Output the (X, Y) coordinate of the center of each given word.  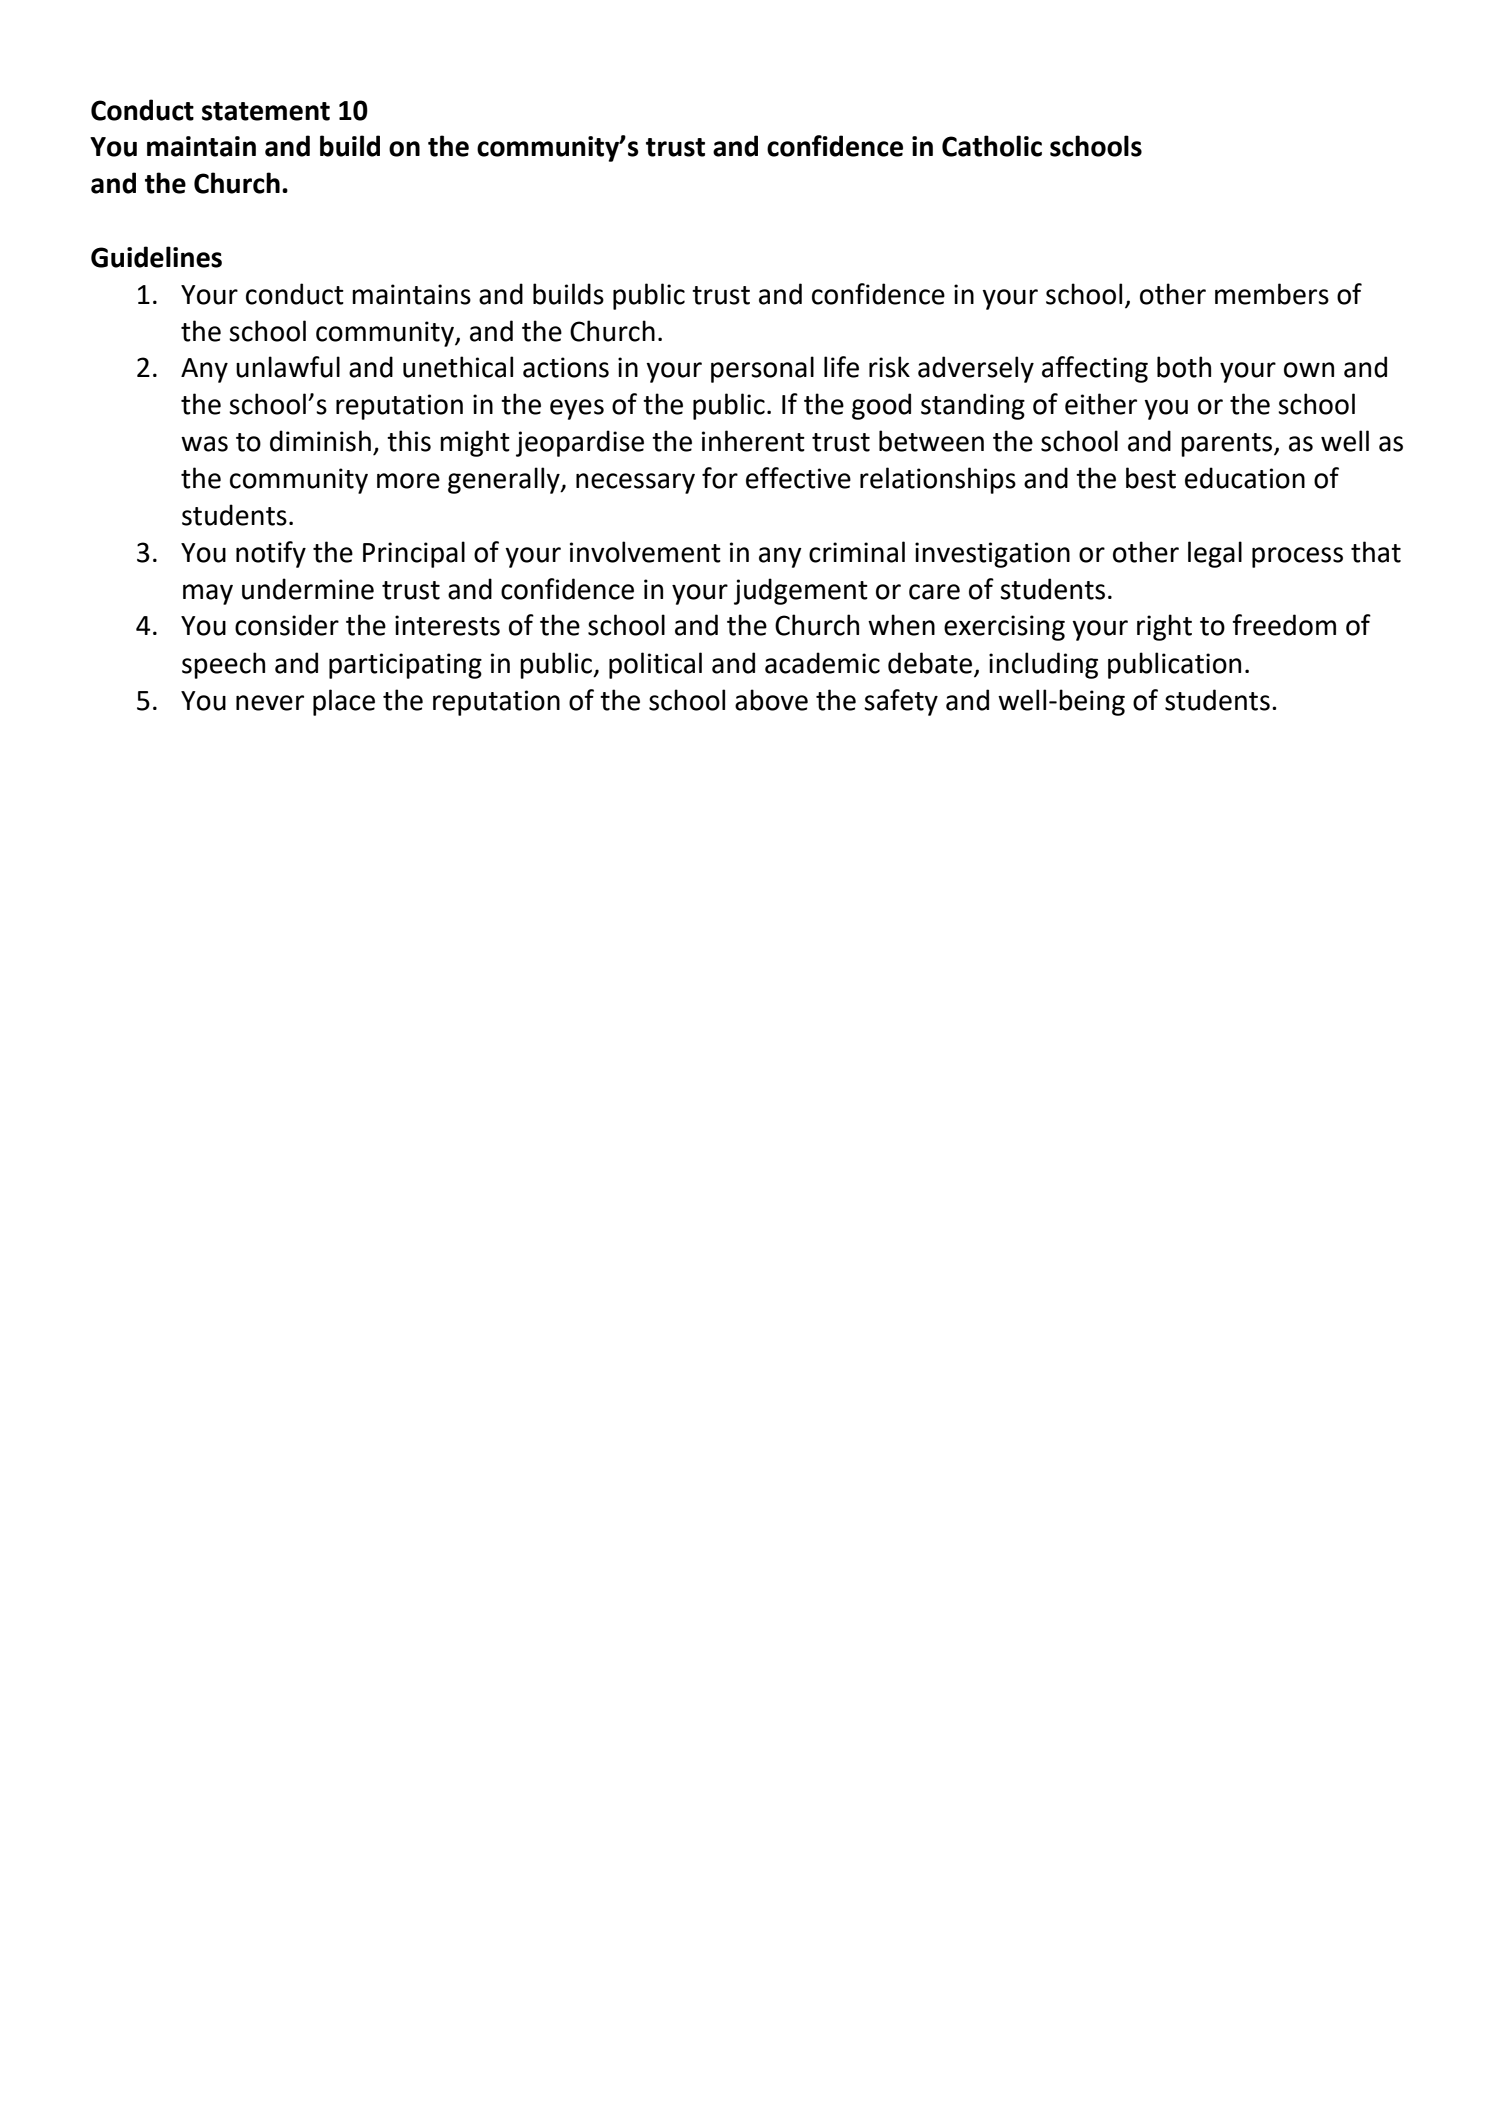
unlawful (288, 367)
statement (266, 111)
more (408, 481)
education (1245, 478)
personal (762, 369)
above (771, 700)
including (1043, 665)
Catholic (992, 146)
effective (798, 478)
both (1184, 367)
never (270, 703)
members (1272, 294)
